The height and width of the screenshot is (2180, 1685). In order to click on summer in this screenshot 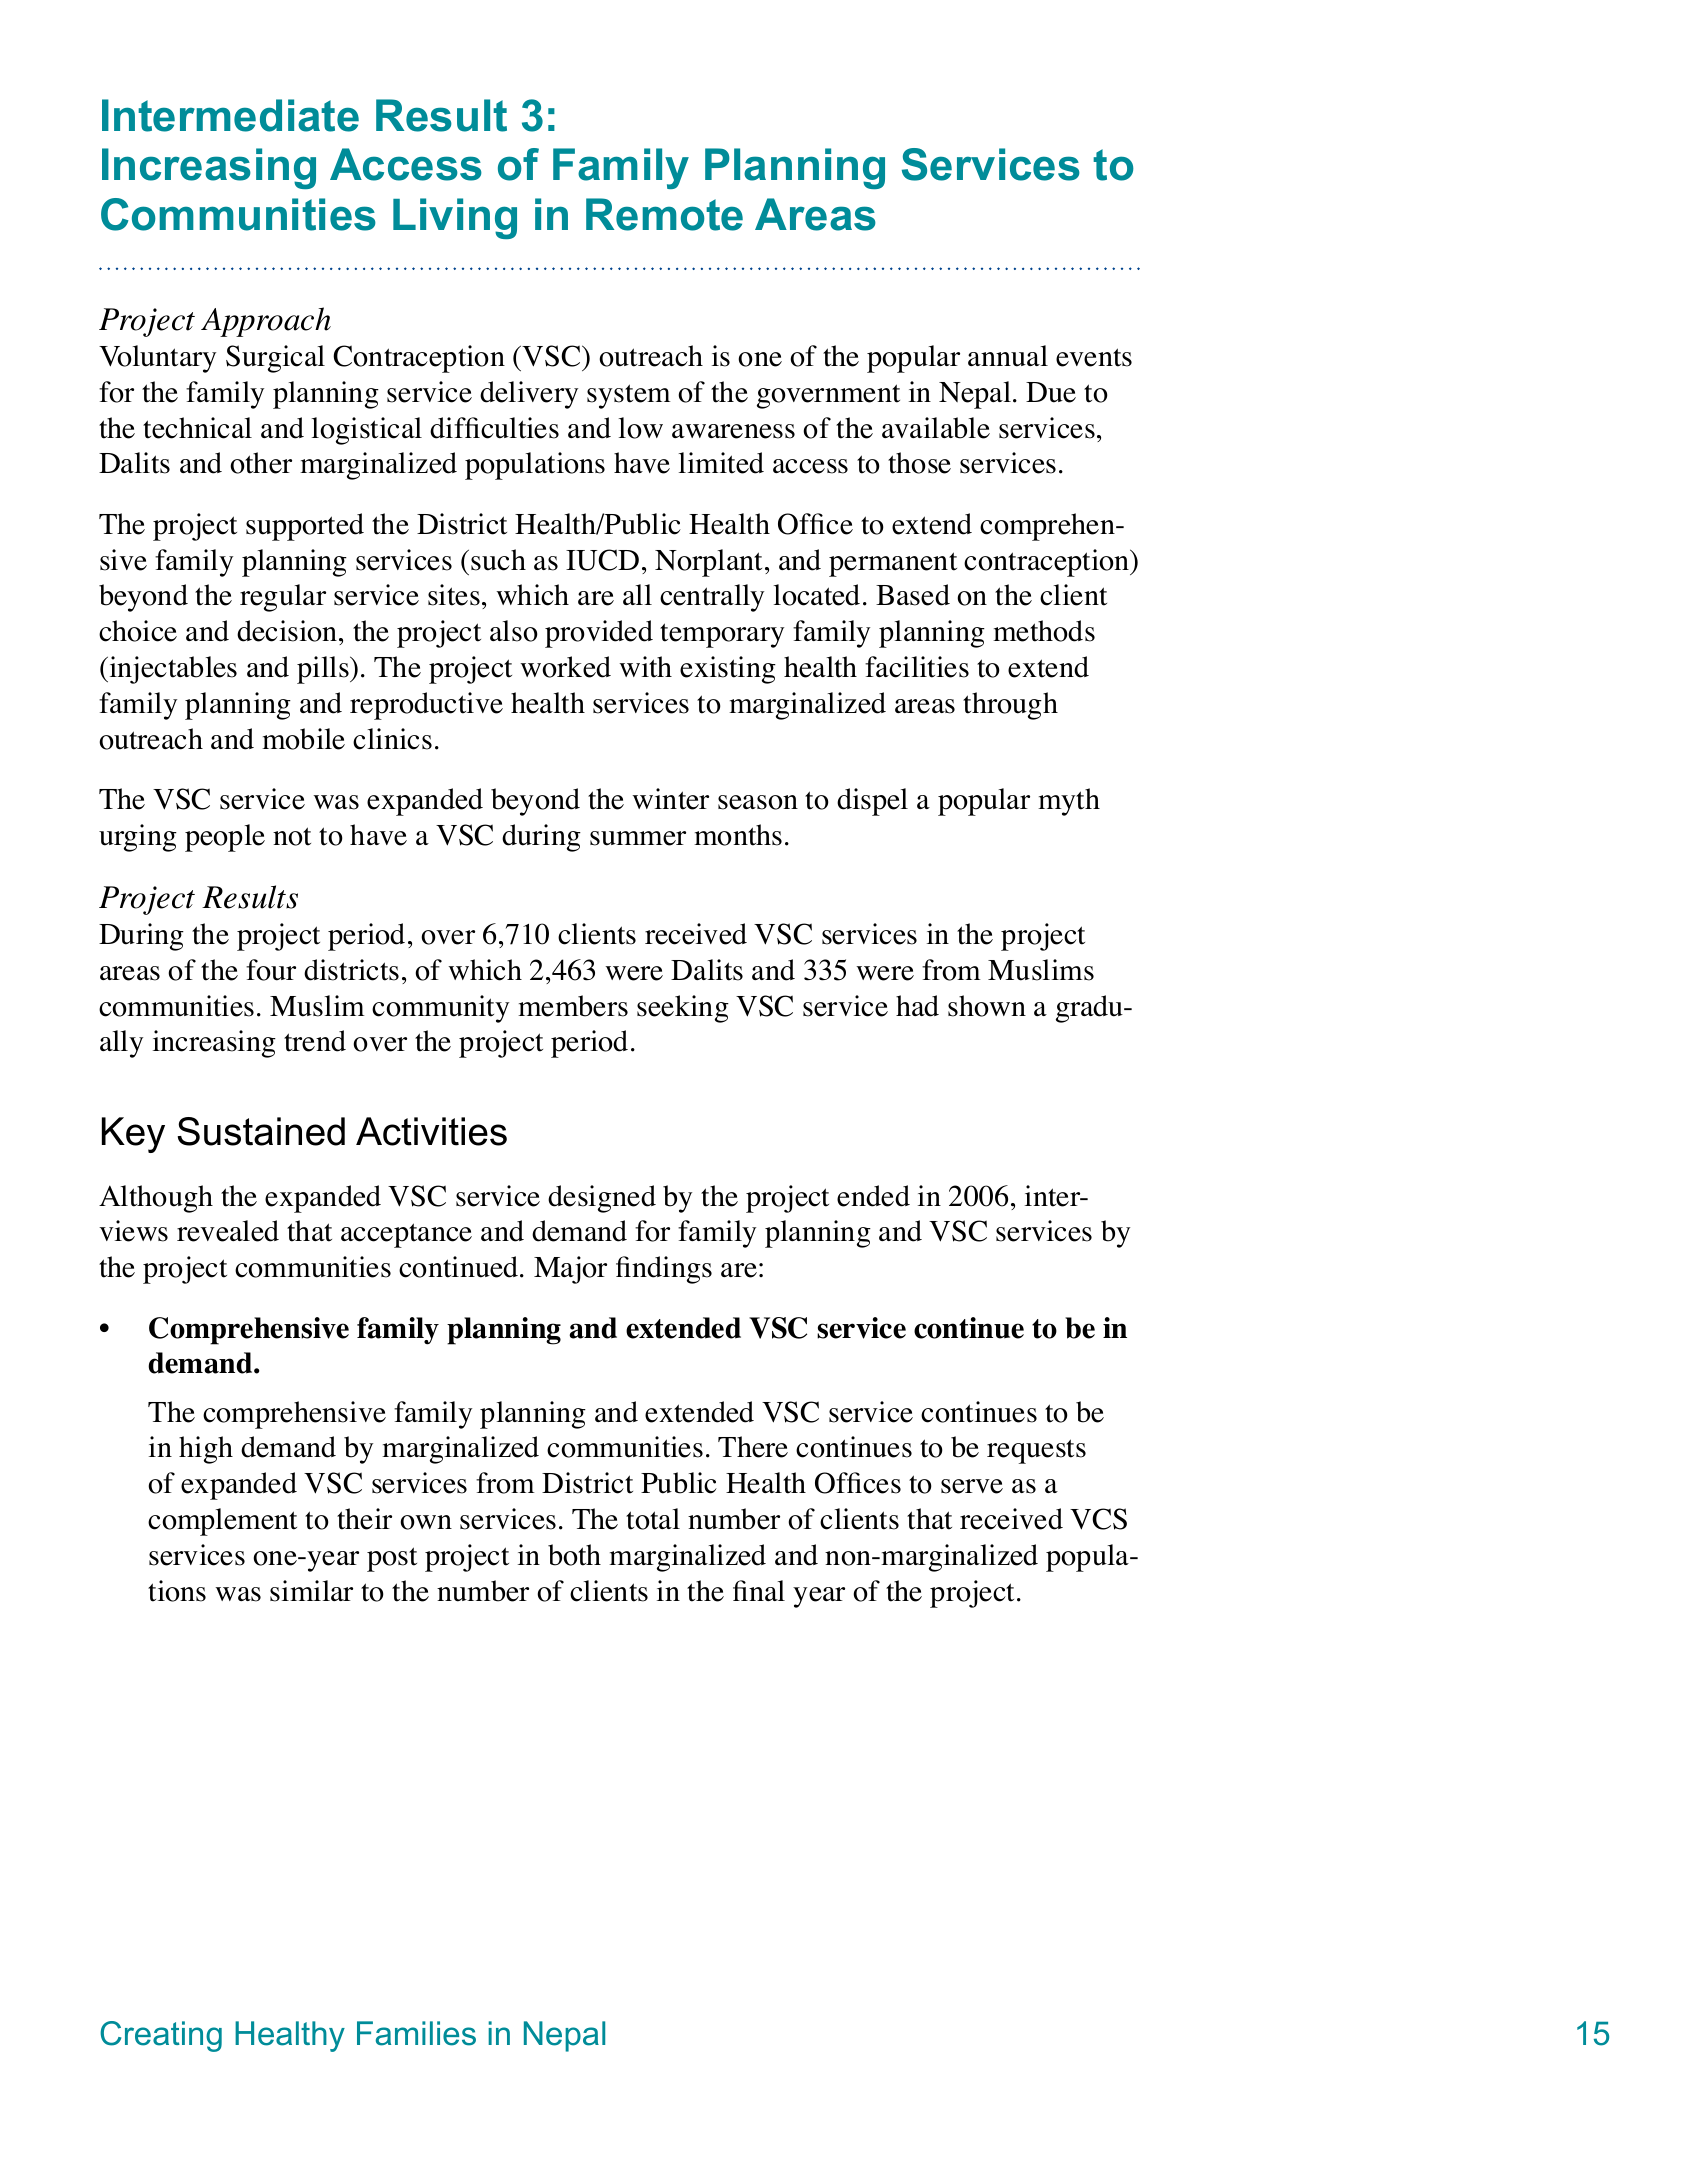, I will do `click(638, 838)`.
